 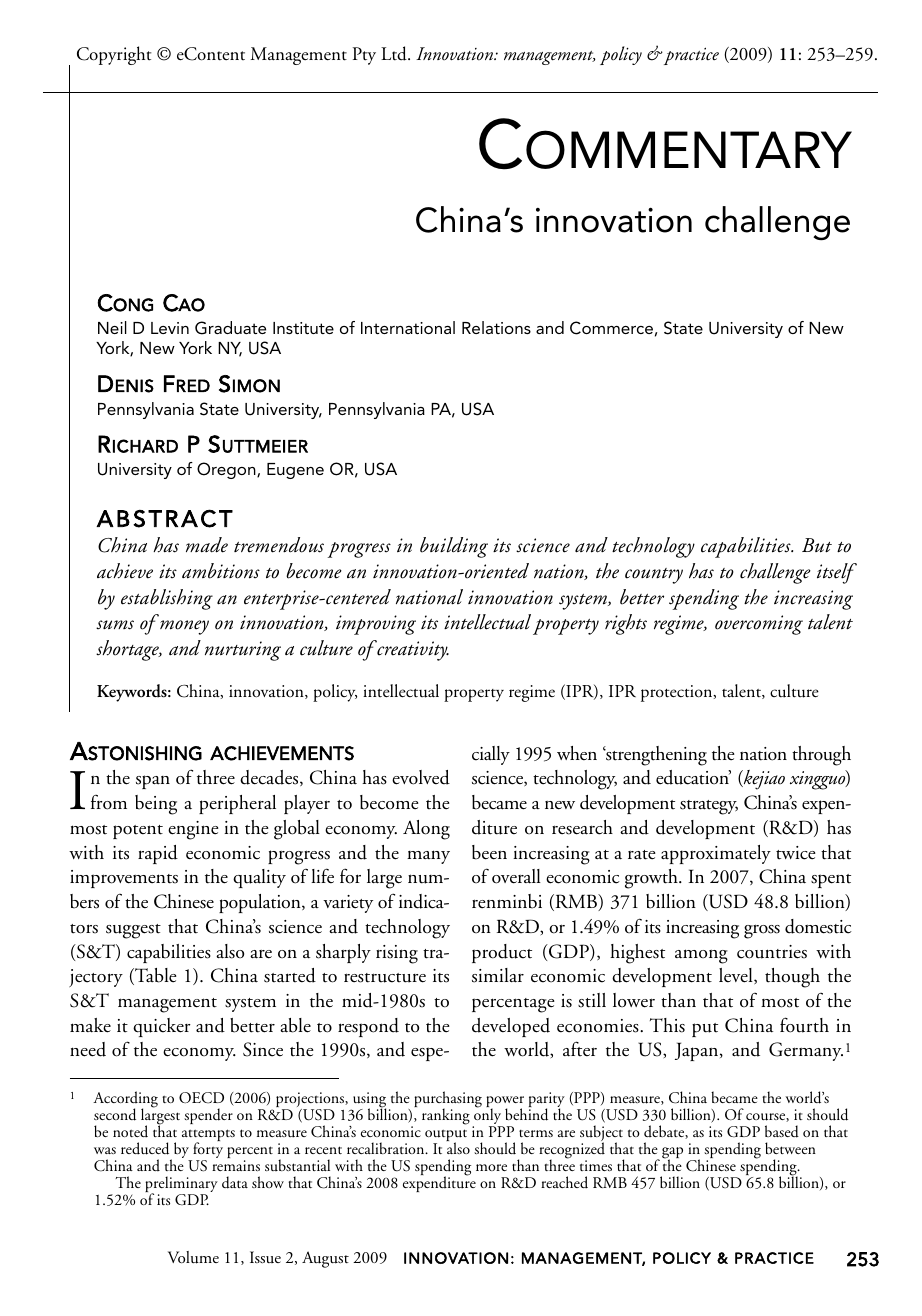 I want to click on Ltd, so click(x=395, y=53).
